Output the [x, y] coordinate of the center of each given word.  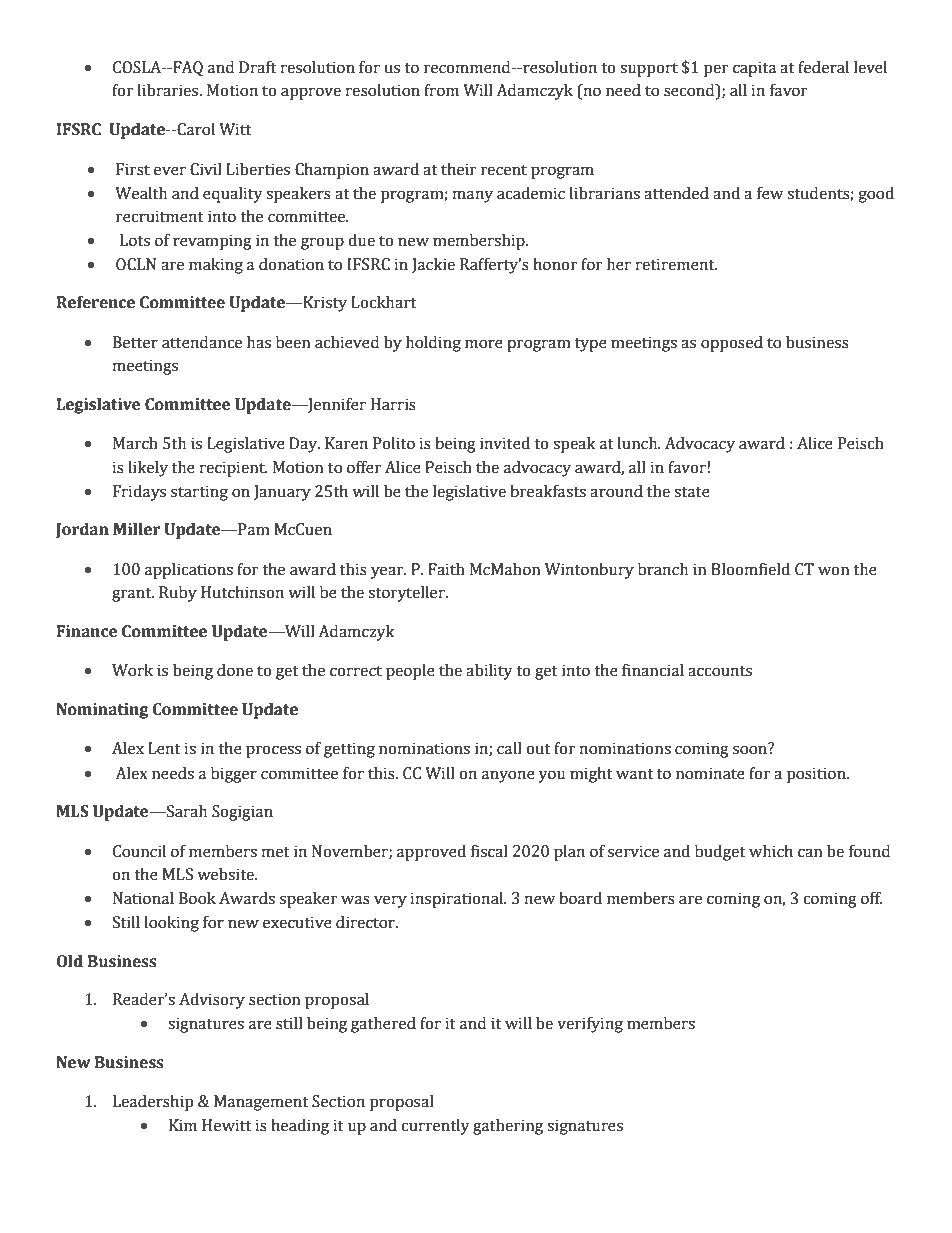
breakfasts [548, 491]
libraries [169, 90]
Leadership [153, 1103]
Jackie [433, 265]
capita [754, 69]
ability [489, 672]
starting [199, 493]
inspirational [458, 900]
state [692, 492]
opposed [732, 344]
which [771, 851]
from [441, 90]
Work [132, 670]
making [216, 266]
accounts [720, 671]
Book [197, 898]
